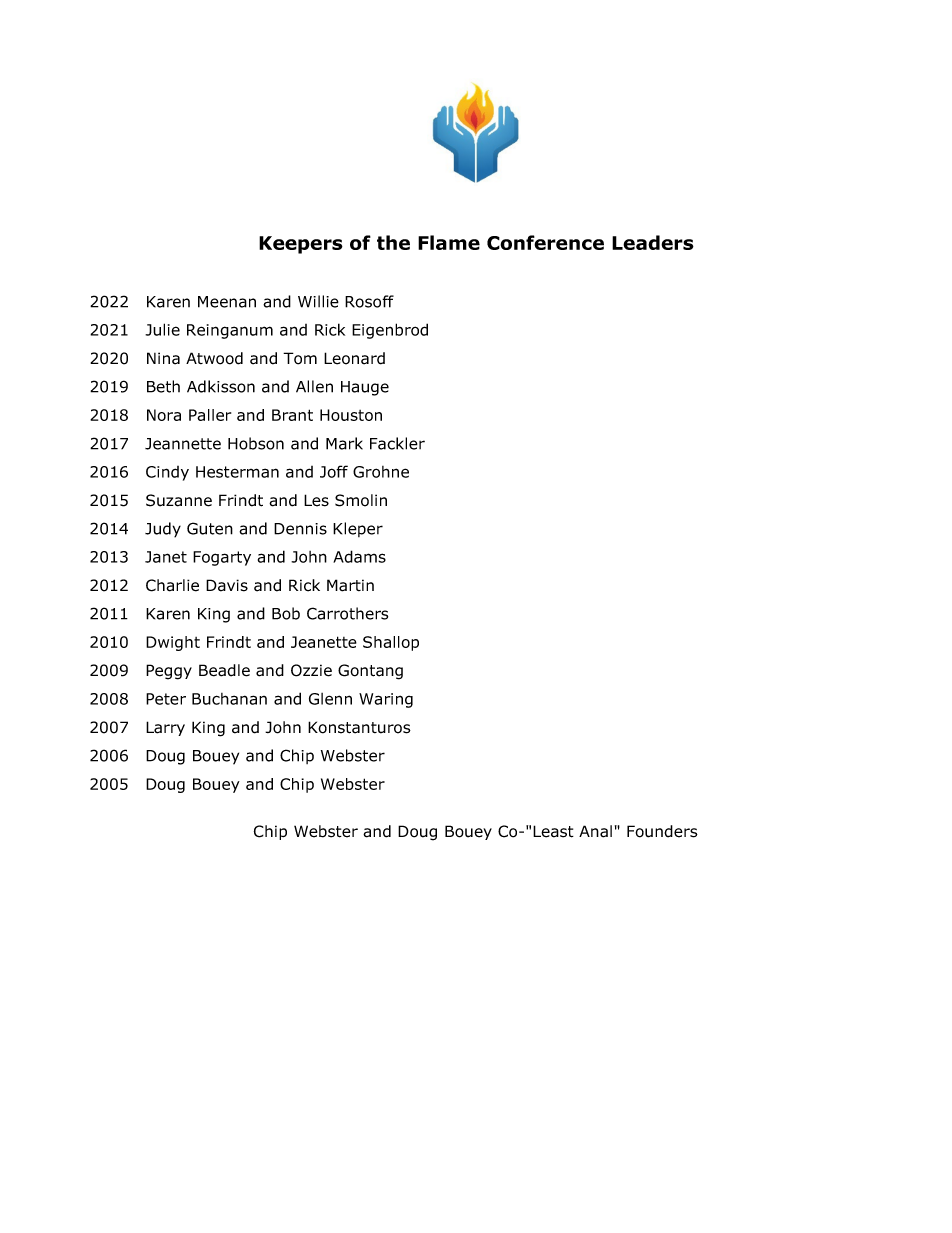  I want to click on Leaders, so click(653, 242).
